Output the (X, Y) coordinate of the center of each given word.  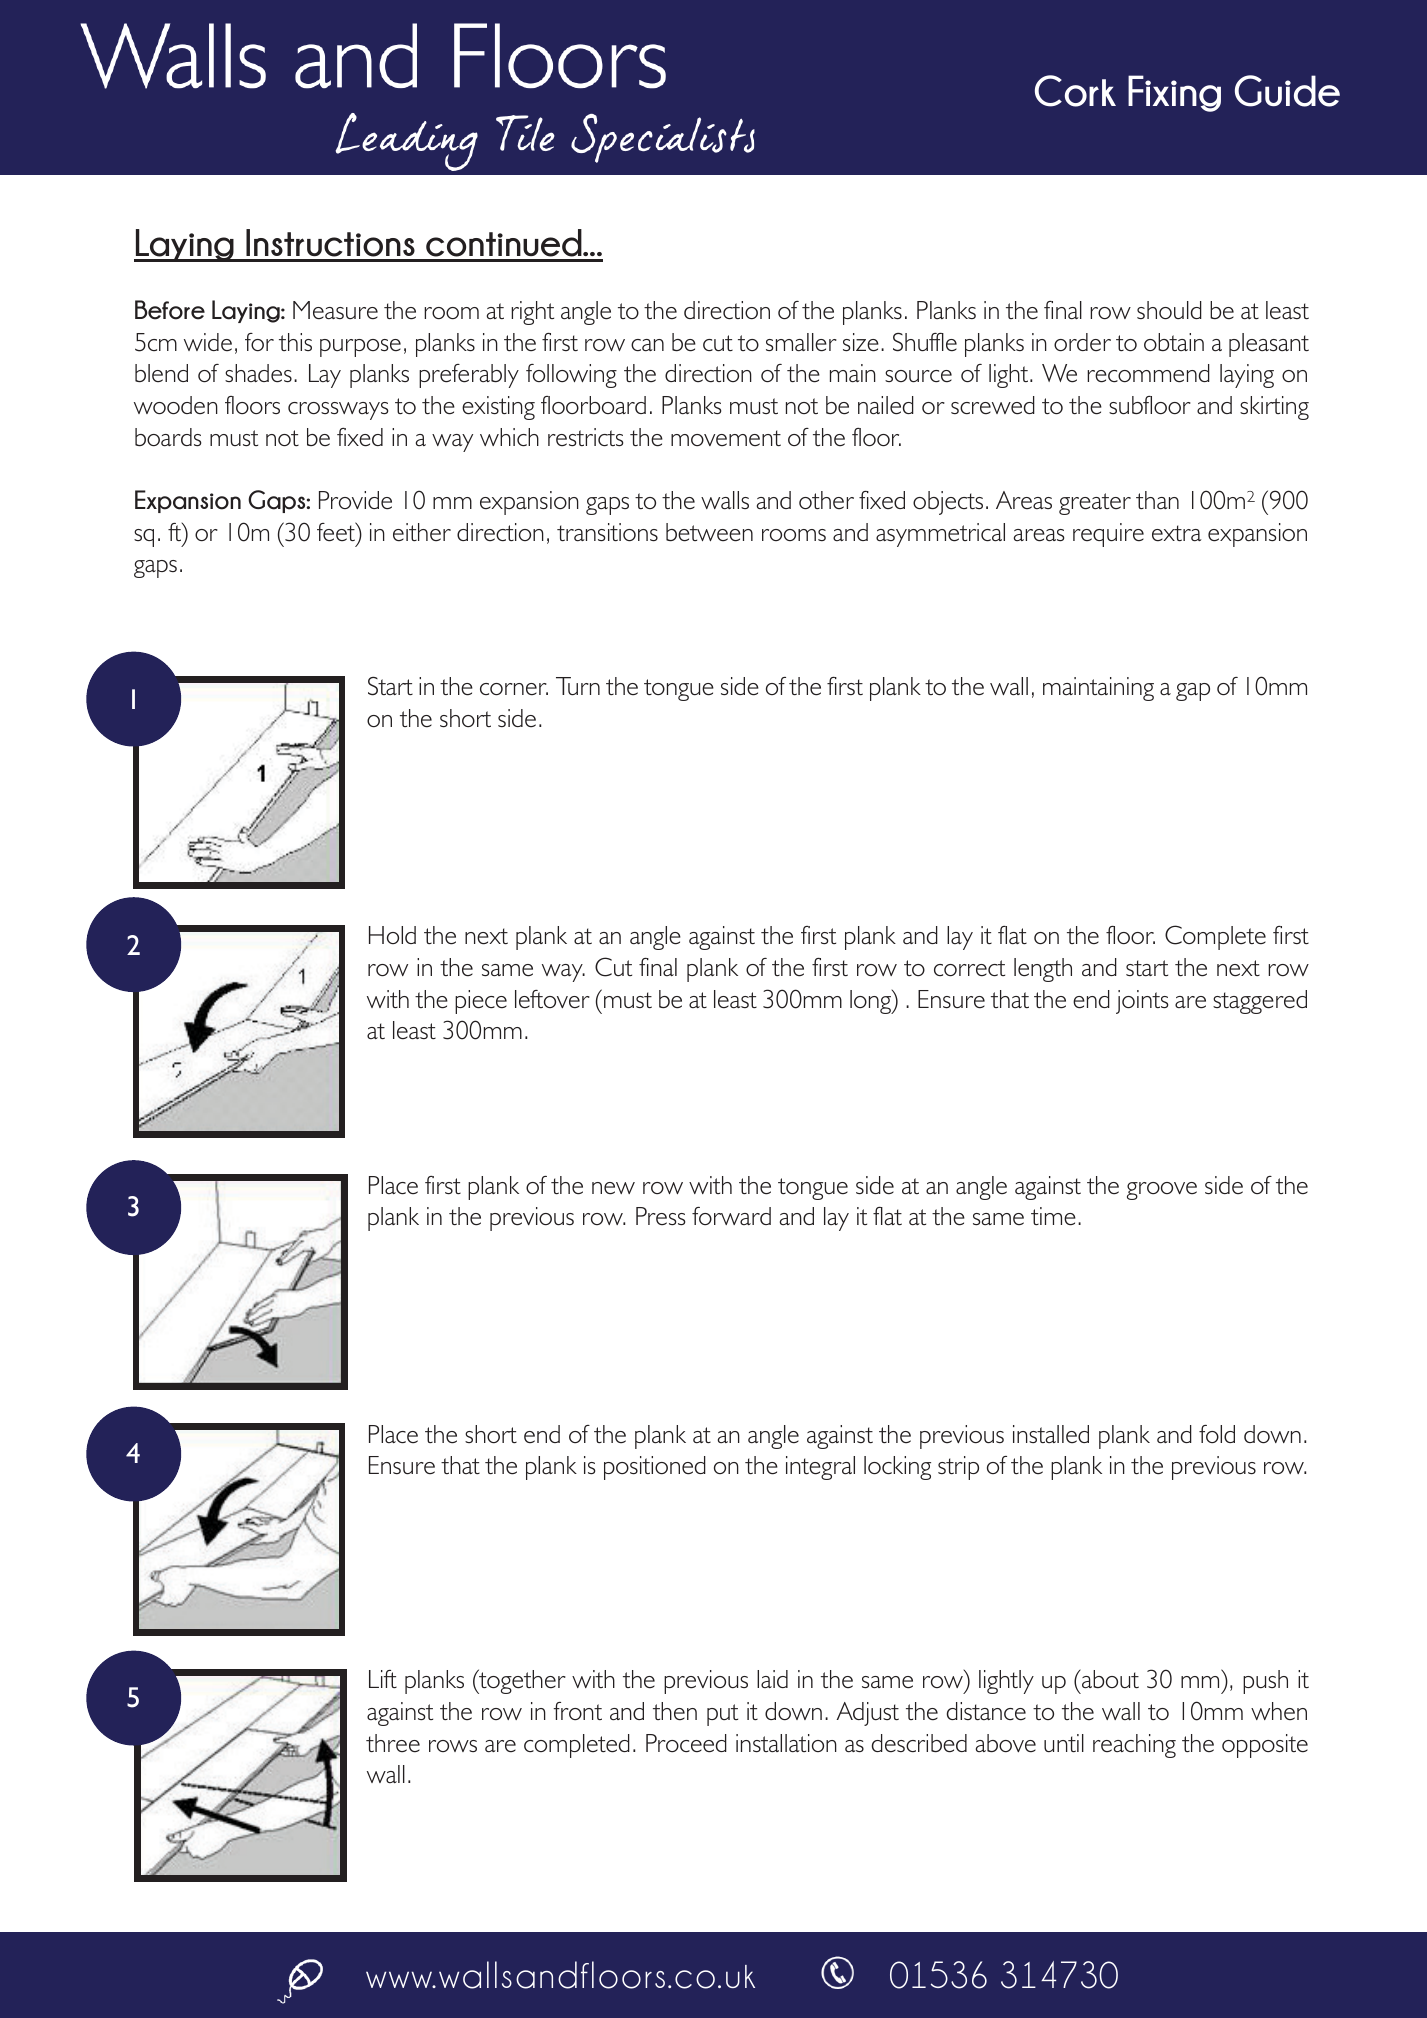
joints (1142, 1002)
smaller (801, 342)
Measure (335, 310)
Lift (383, 1679)
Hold (392, 935)
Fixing (1174, 93)
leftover (552, 999)
